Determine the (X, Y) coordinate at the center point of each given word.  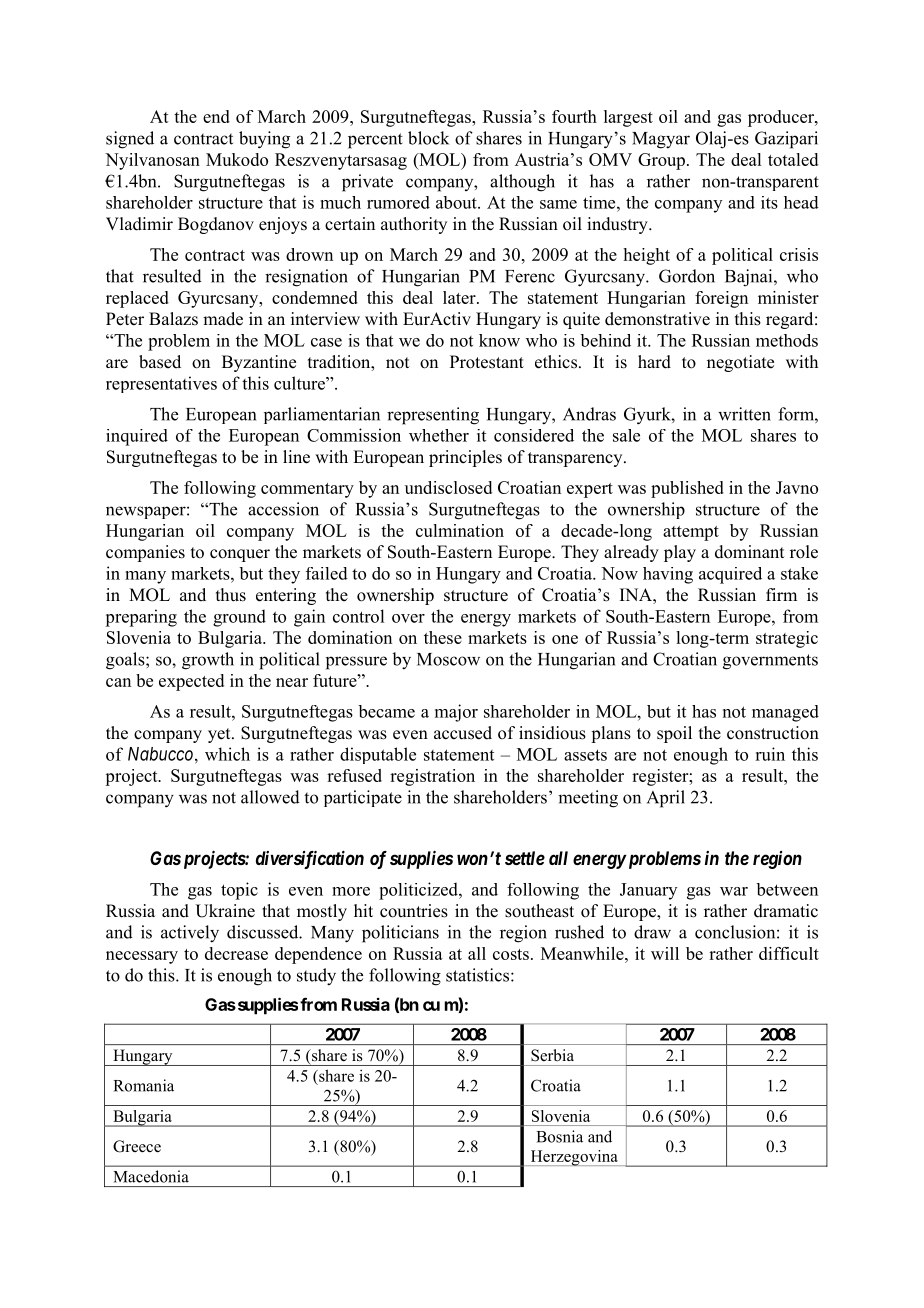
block (428, 138)
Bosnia (559, 1136)
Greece (137, 1146)
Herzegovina (574, 1158)
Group (661, 161)
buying (264, 140)
